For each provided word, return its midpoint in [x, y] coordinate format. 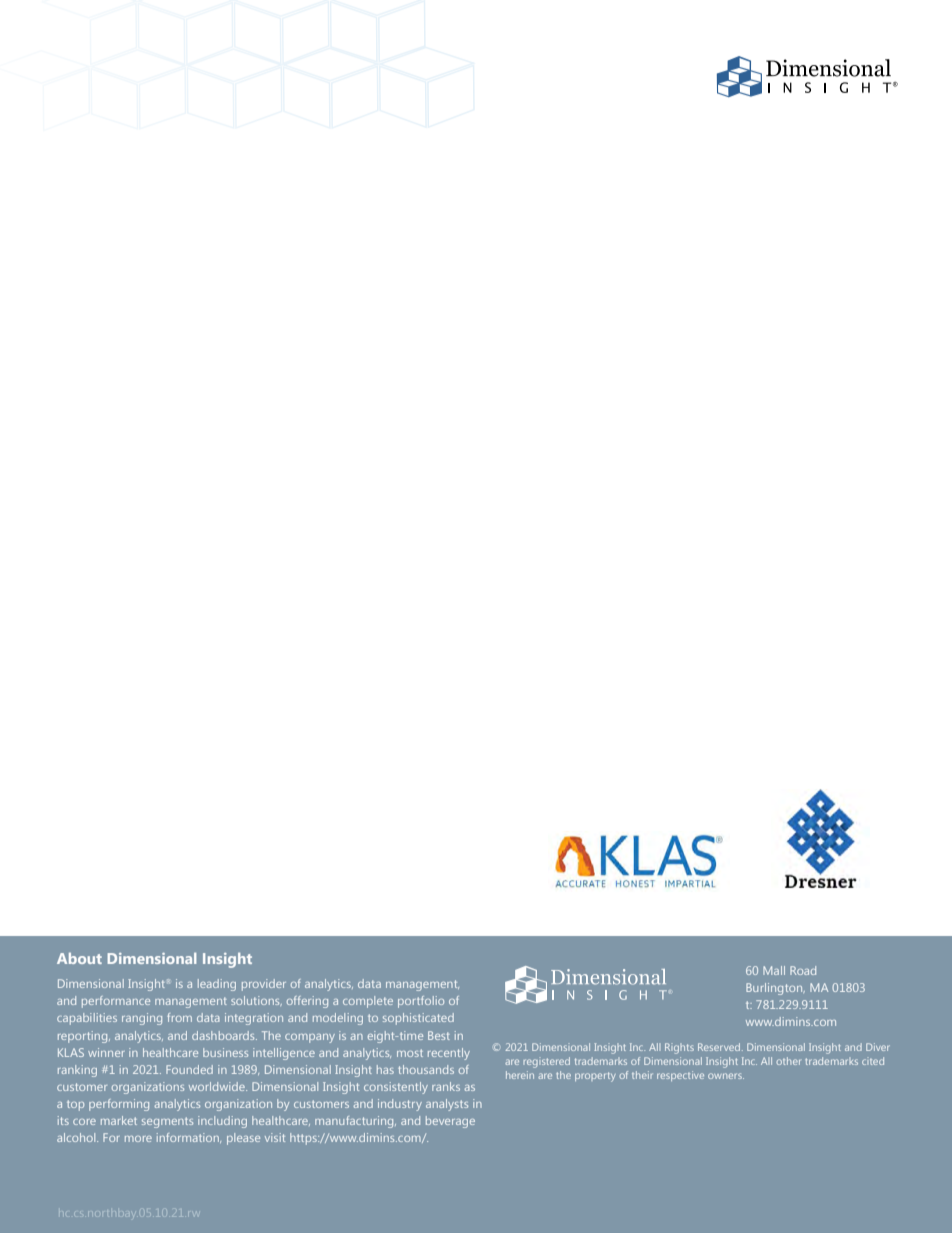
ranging [142, 1019]
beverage [450, 1122]
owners [726, 1076]
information [189, 1138]
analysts [447, 1105]
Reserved [720, 1047]
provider [264, 985]
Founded [189, 1069]
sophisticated [418, 1019]
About [79, 958]
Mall [774, 970]
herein [520, 1075]
